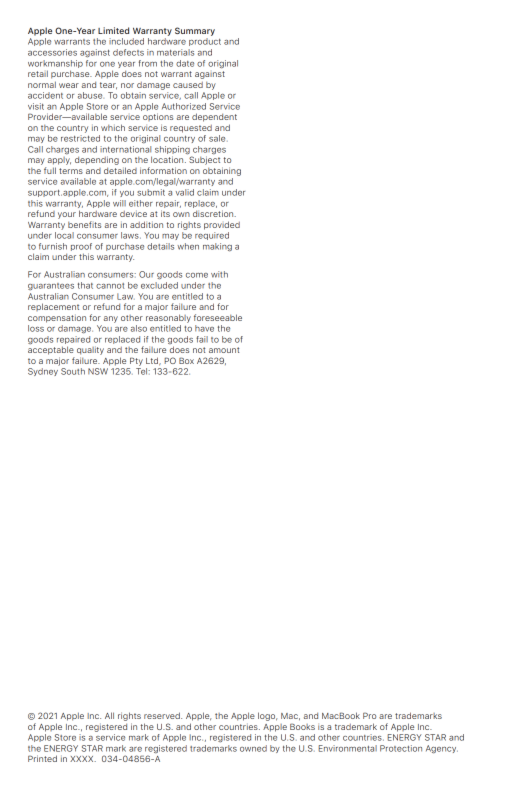  Describe the element at coordinates (217, 247) in the screenshot. I see `making` at that location.
